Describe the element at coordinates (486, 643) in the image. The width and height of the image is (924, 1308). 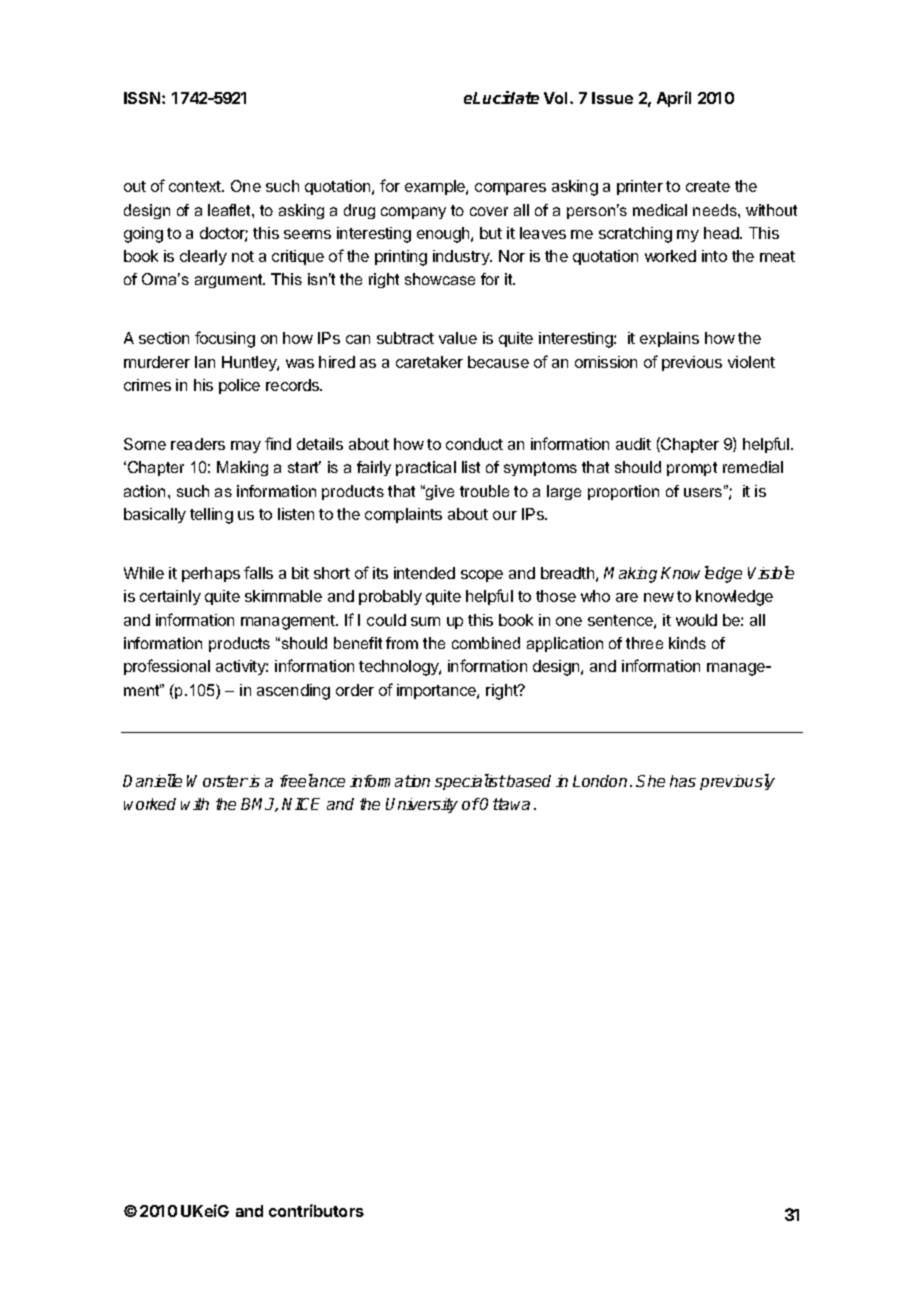
I see `combined` at that location.
